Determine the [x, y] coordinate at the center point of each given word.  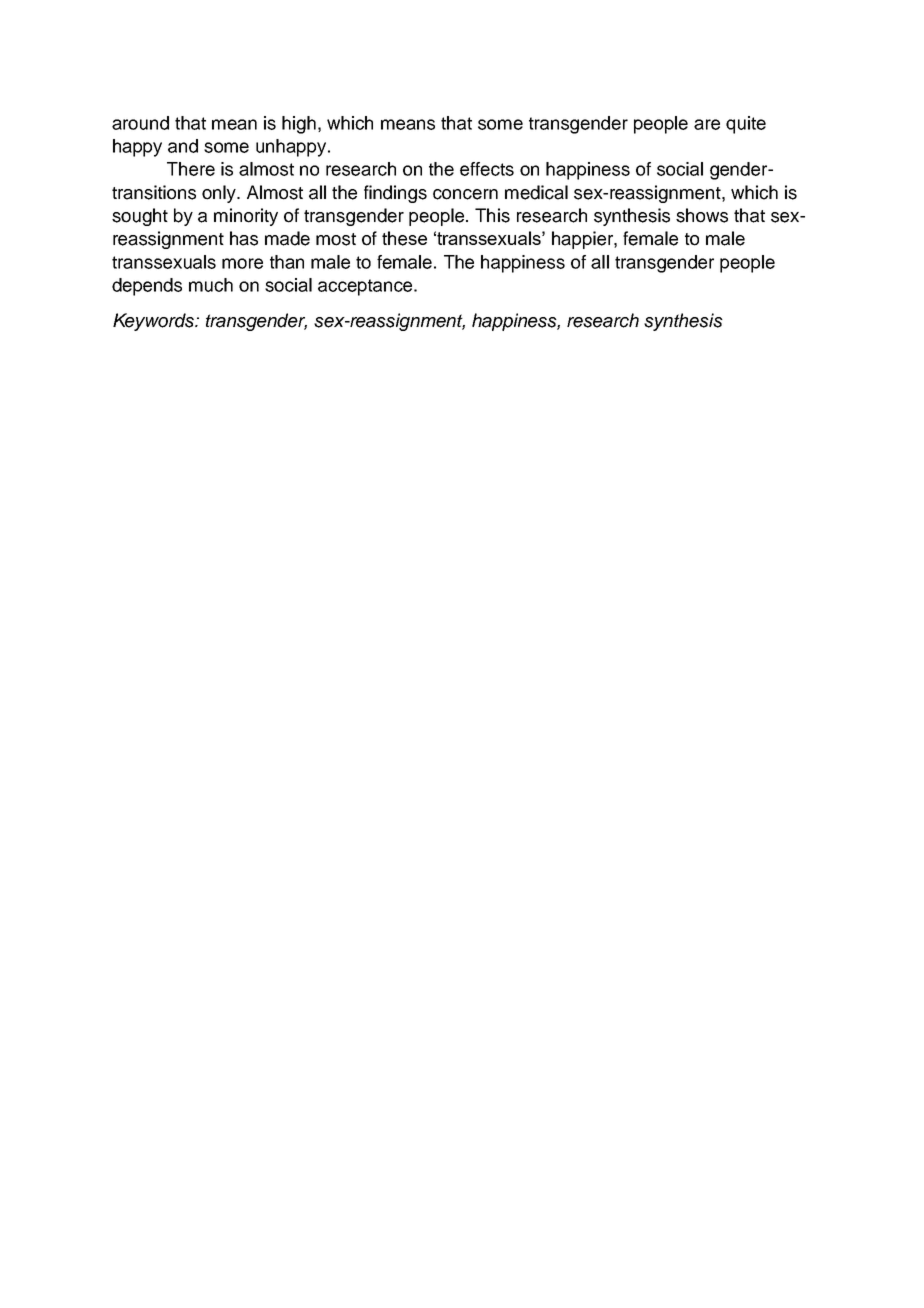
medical [536, 192]
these [404, 238]
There [191, 169]
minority [246, 217]
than [287, 262]
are [707, 124]
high [299, 125]
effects [487, 169]
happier [583, 240]
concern [465, 194]
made [287, 238]
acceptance [366, 287]
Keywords [155, 322]
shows [702, 215]
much [211, 285]
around [140, 123]
